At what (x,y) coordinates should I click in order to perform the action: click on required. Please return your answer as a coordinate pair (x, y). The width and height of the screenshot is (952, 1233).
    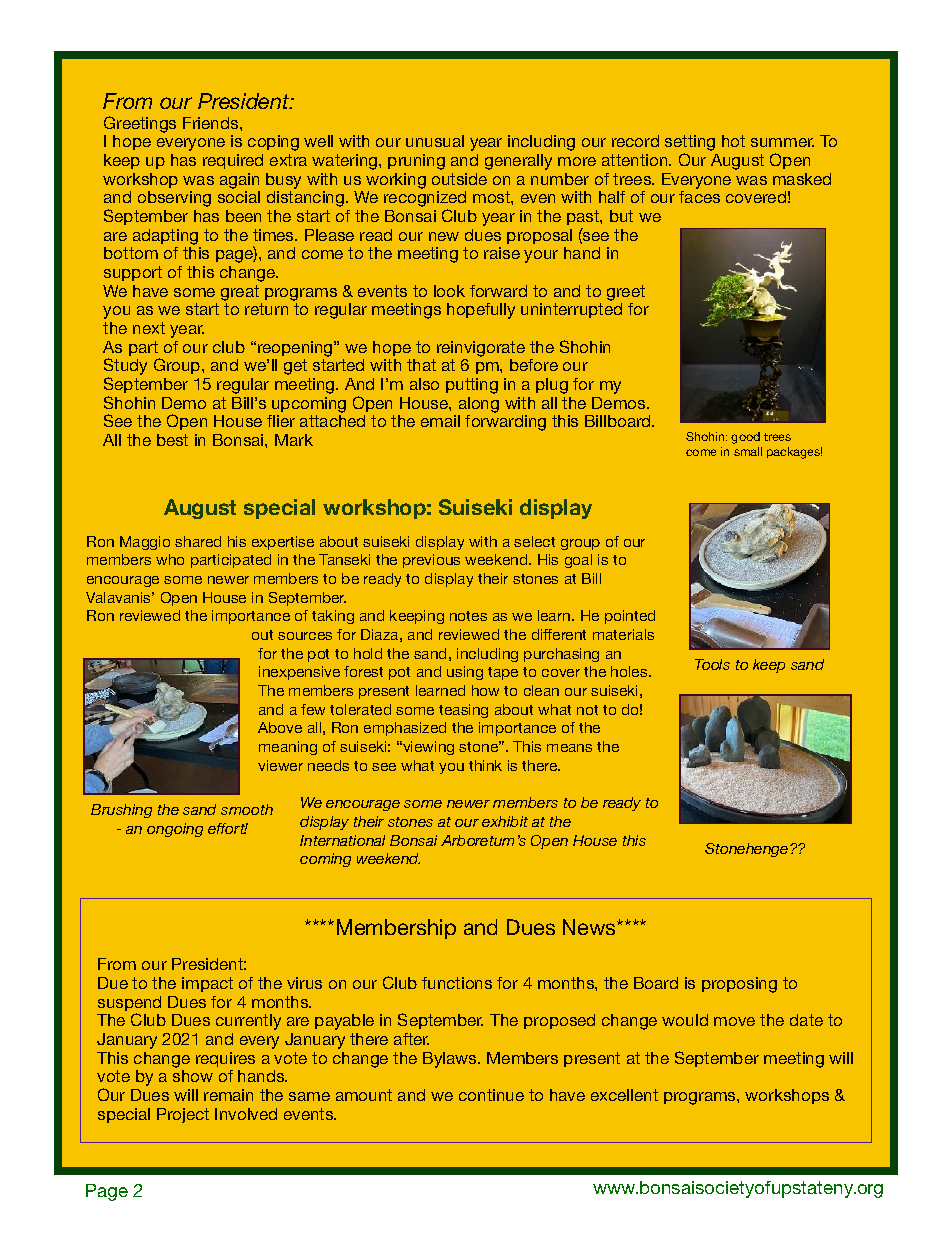
    Looking at the image, I should click on (233, 161).
